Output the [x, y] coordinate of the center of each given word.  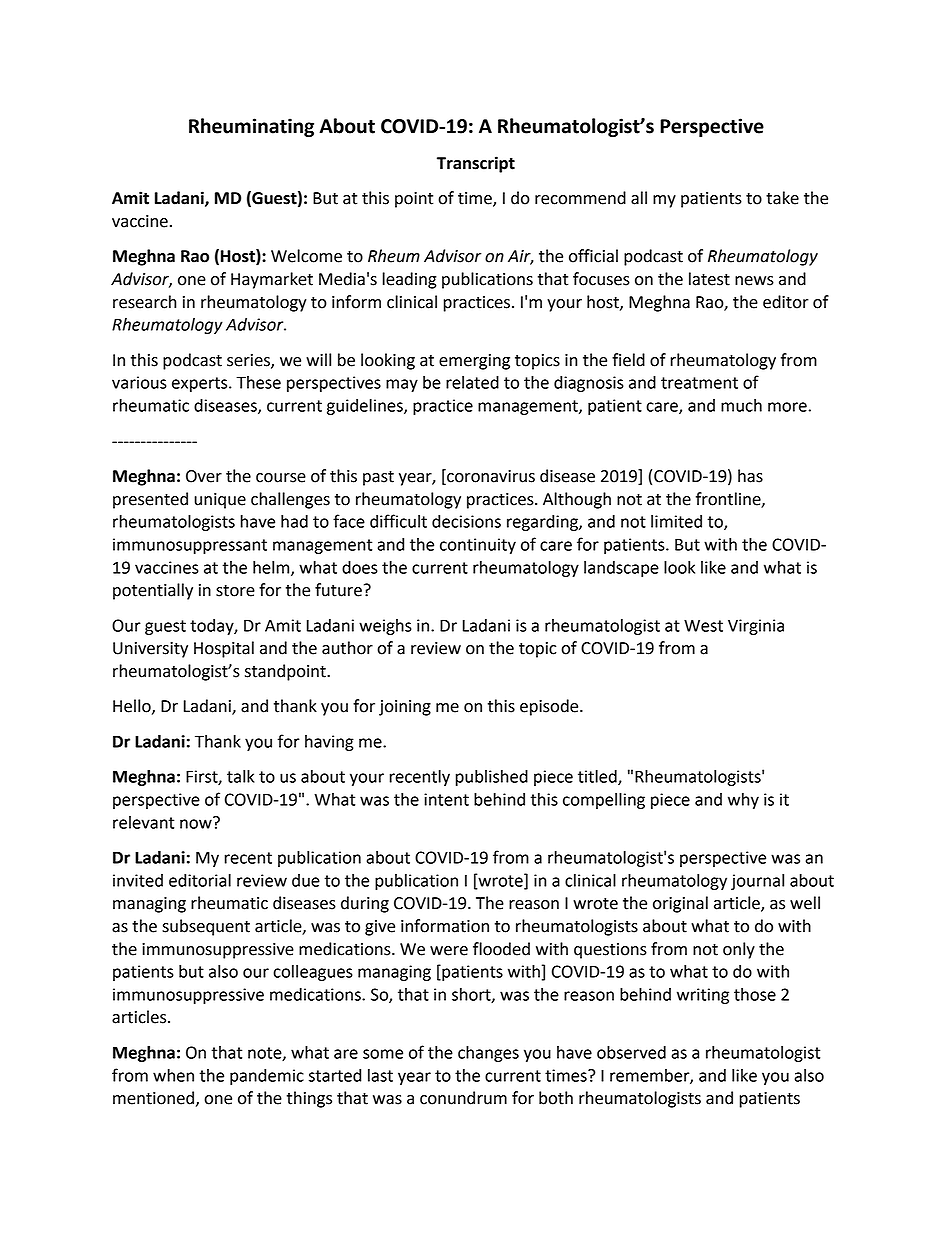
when [173, 1075]
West [703, 625]
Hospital [224, 649]
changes [488, 1054]
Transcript [476, 164]
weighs [385, 627]
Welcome [306, 256]
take [782, 198]
